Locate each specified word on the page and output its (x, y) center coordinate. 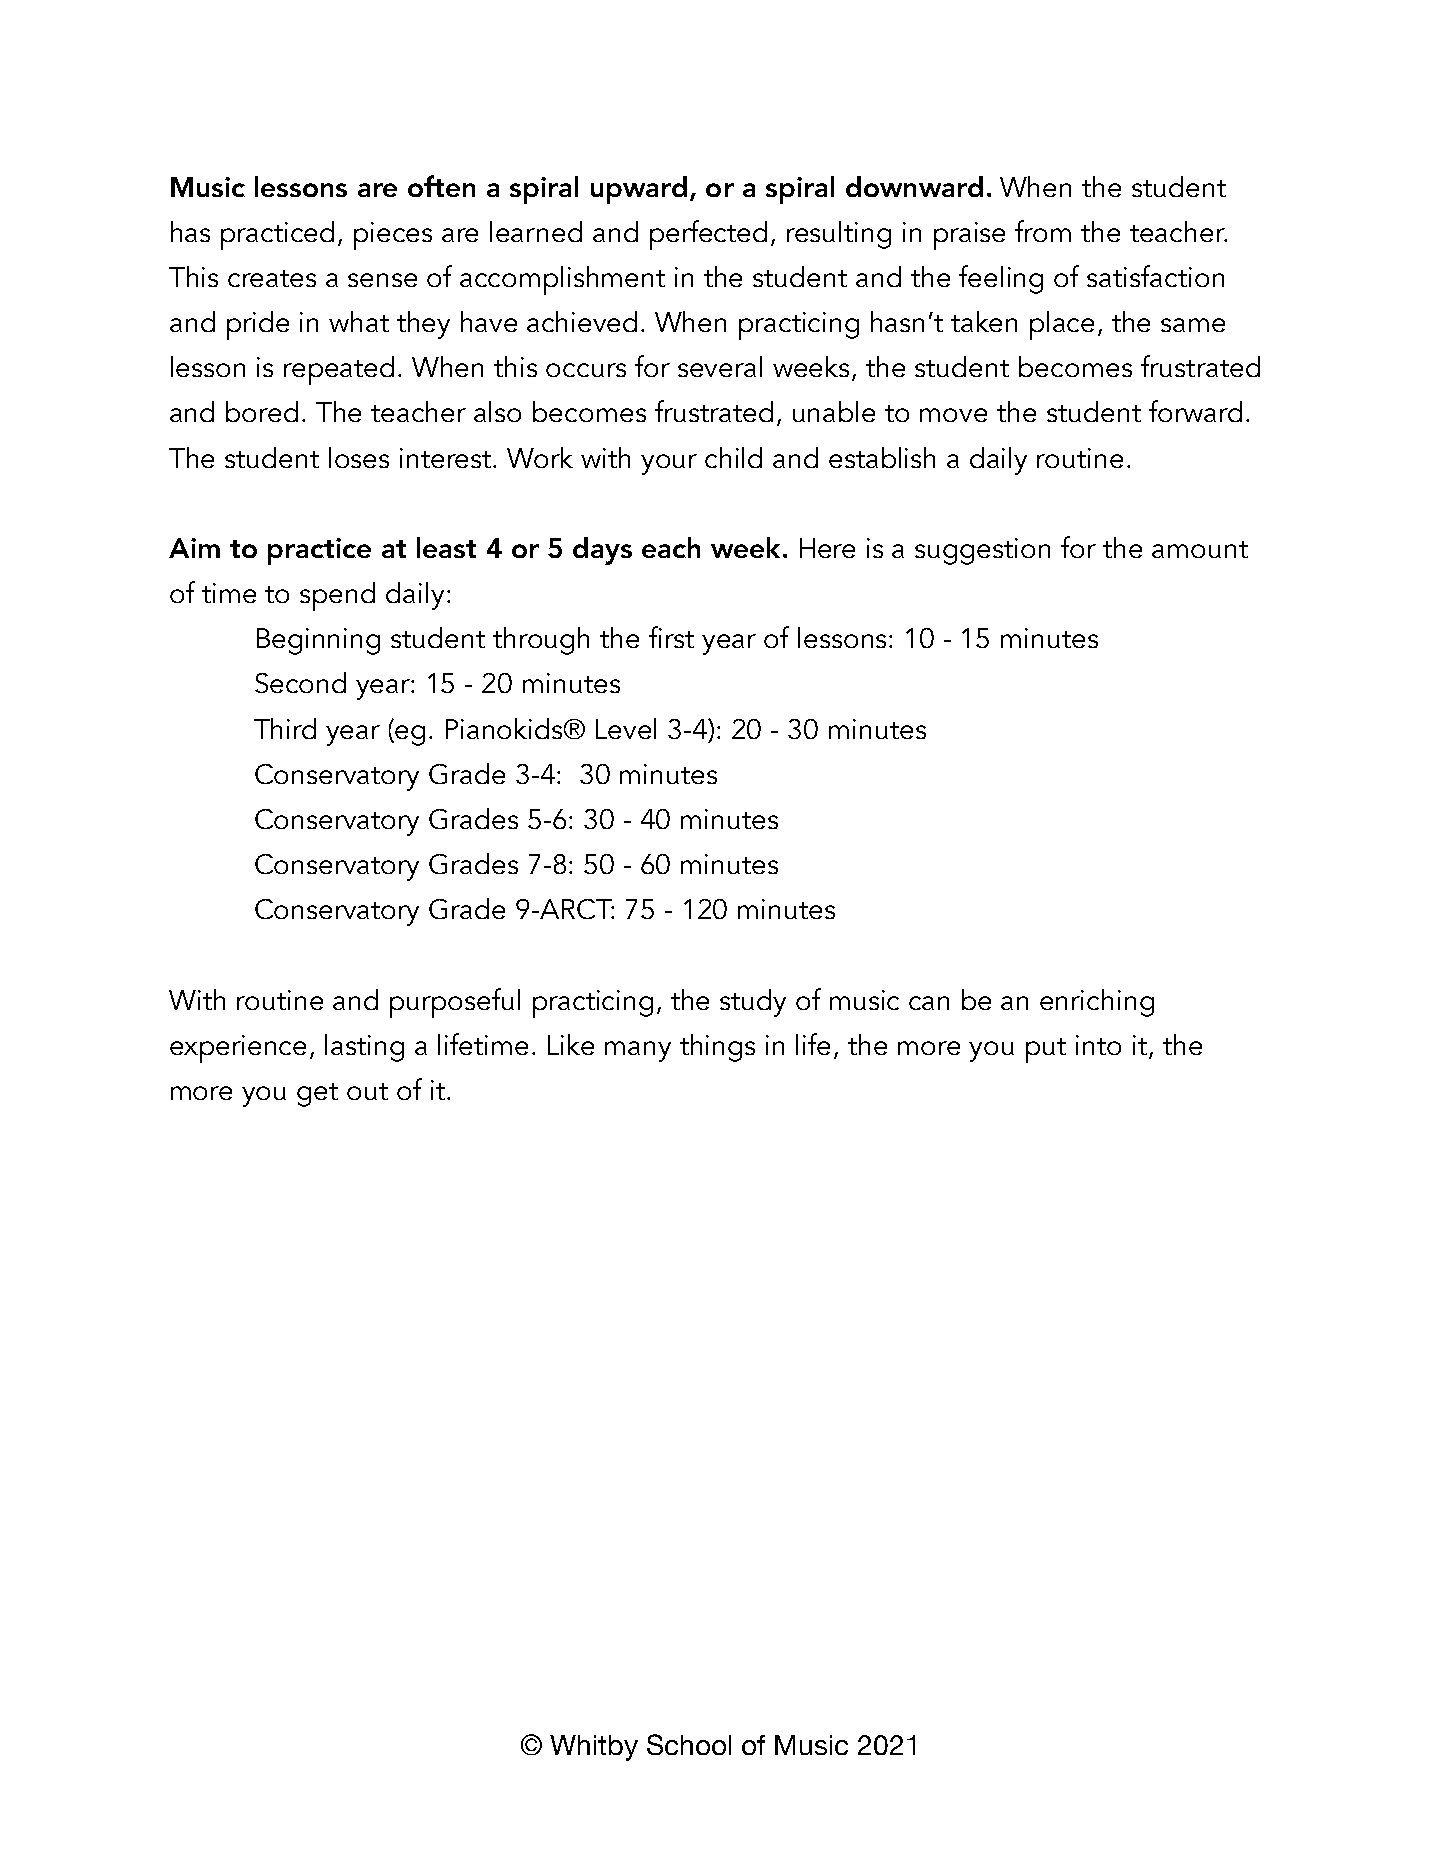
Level (626, 728)
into (1098, 1045)
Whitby (594, 1748)
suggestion (982, 551)
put (1046, 1050)
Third (285, 728)
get (317, 1095)
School (689, 1744)
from (1043, 231)
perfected (708, 235)
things (717, 1048)
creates (272, 278)
